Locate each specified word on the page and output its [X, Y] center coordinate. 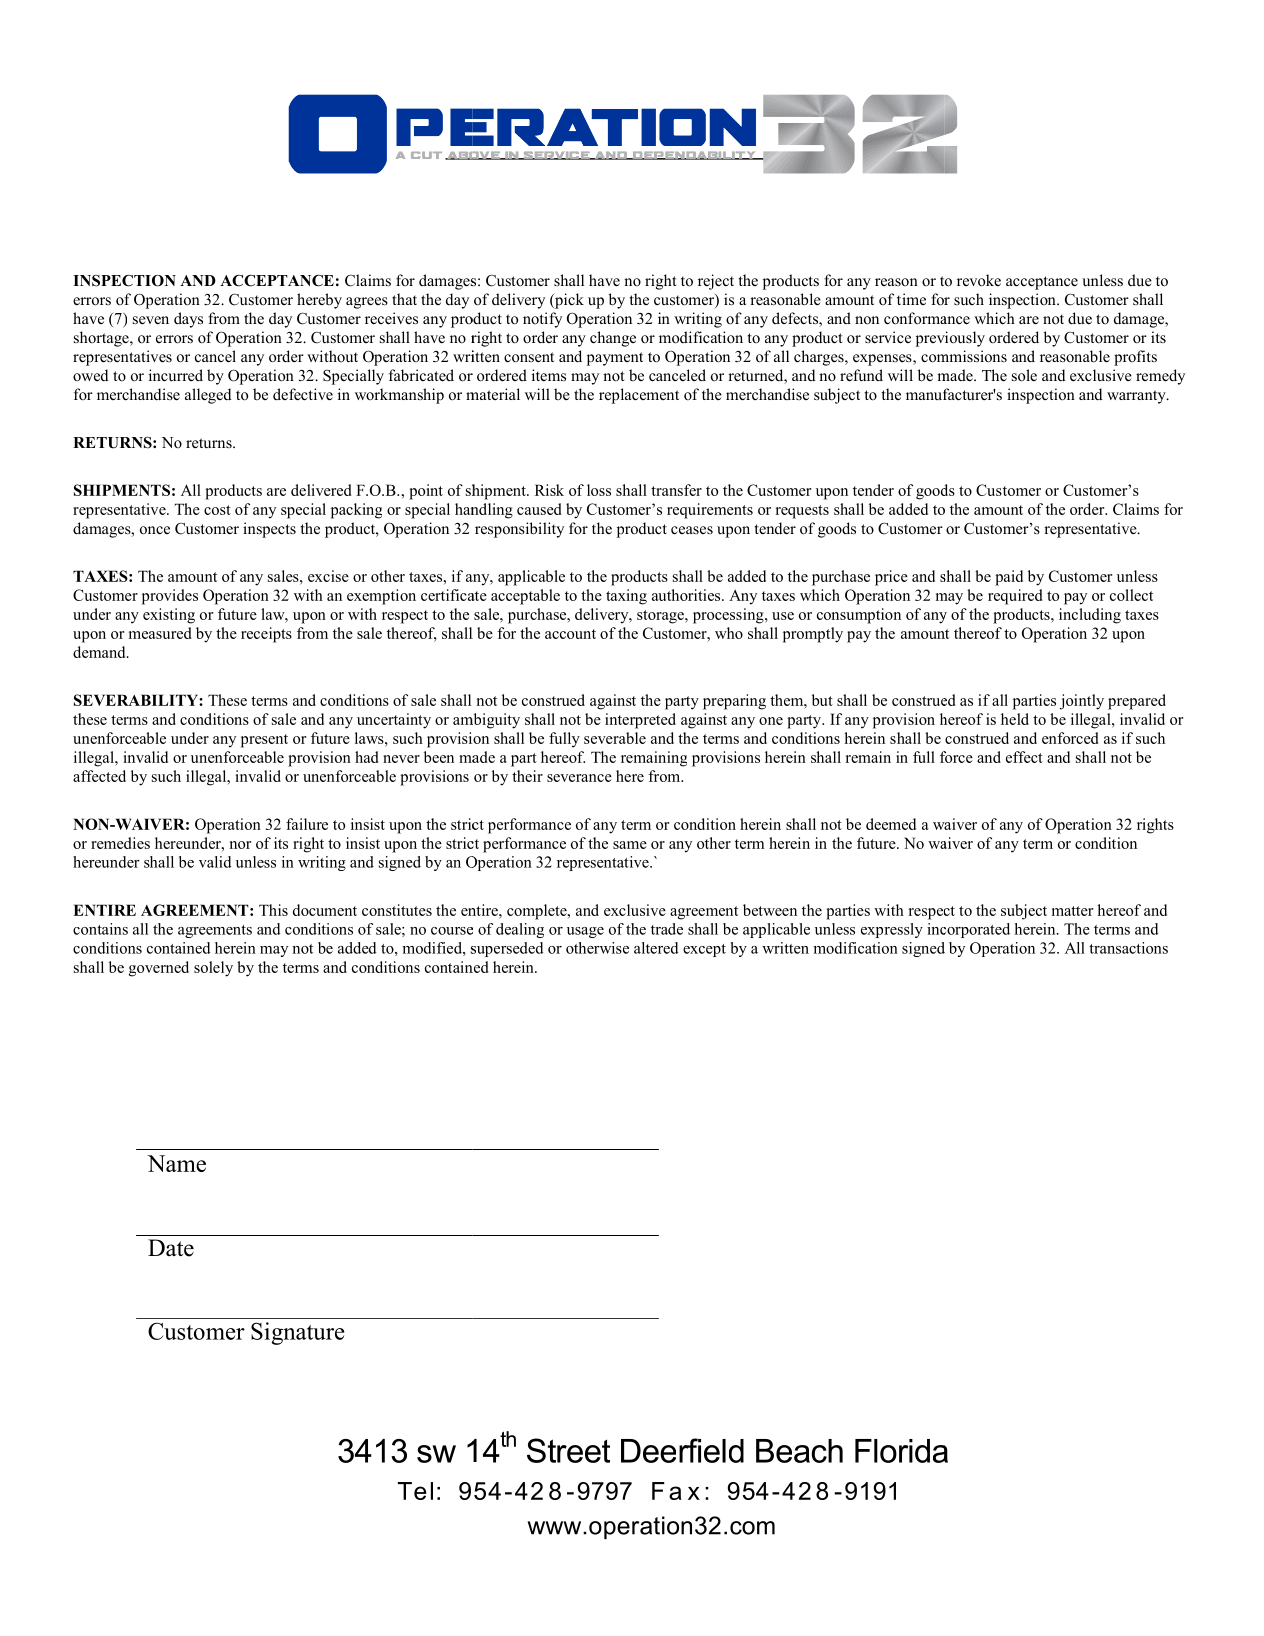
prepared [1137, 702]
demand [100, 652]
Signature [297, 1333]
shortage [102, 339]
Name [176, 1163]
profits [1135, 358]
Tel [415, 1491]
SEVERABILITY [137, 700]
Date [171, 1248]
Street [568, 1450]
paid [1009, 578]
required [1015, 597]
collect [1131, 595]
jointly [1082, 702]
